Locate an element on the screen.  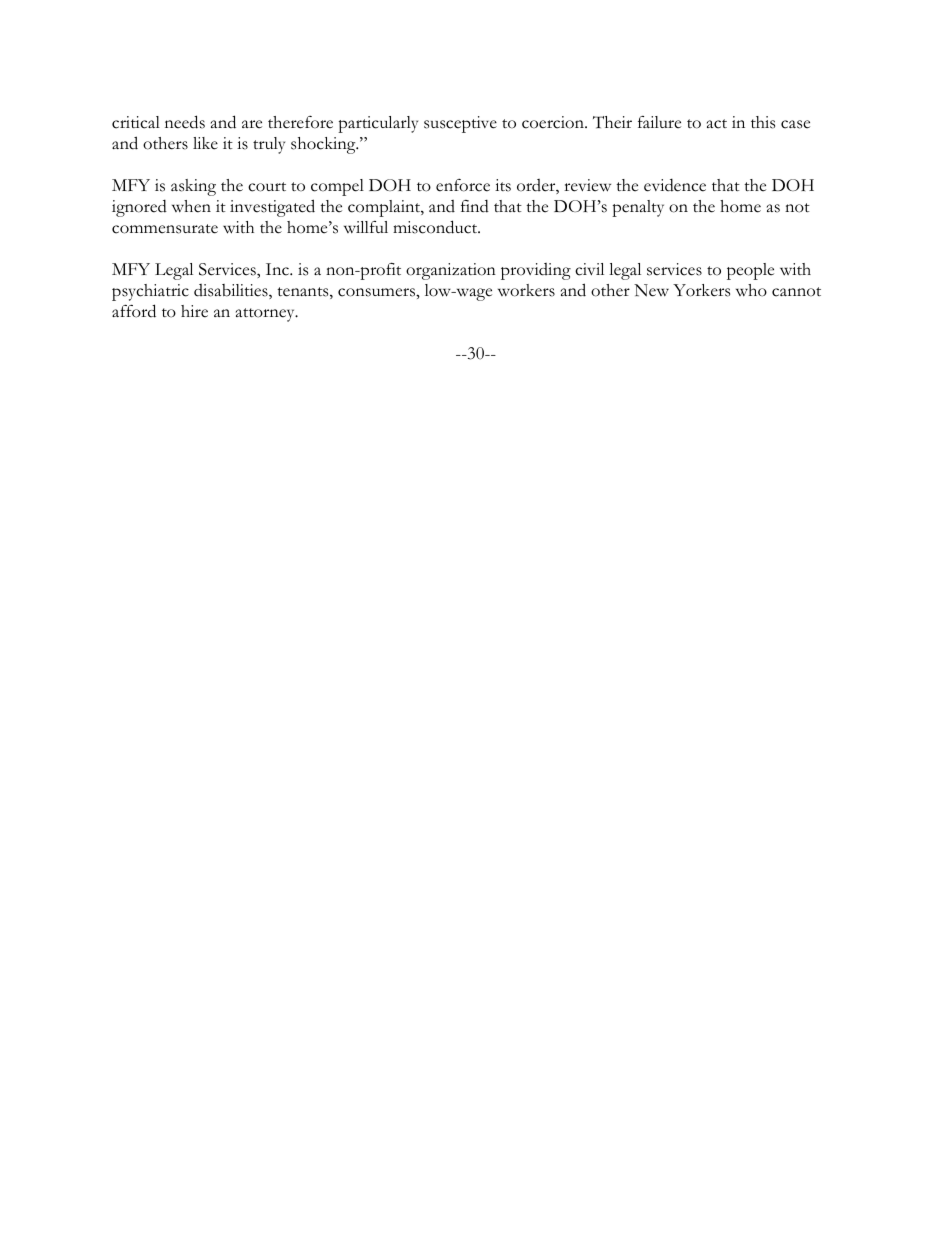
civil is located at coordinates (589, 269).
